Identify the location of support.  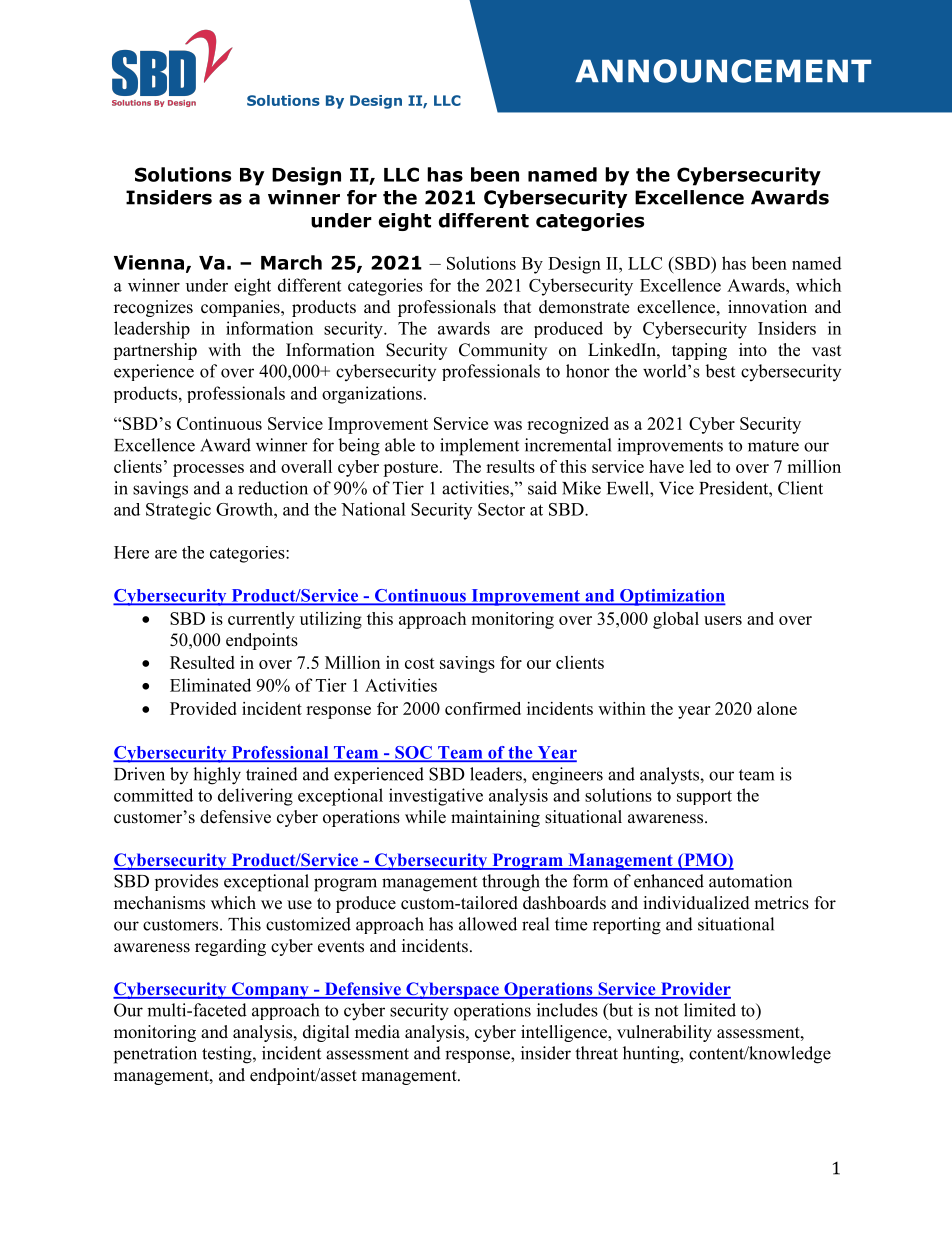
(704, 797).
